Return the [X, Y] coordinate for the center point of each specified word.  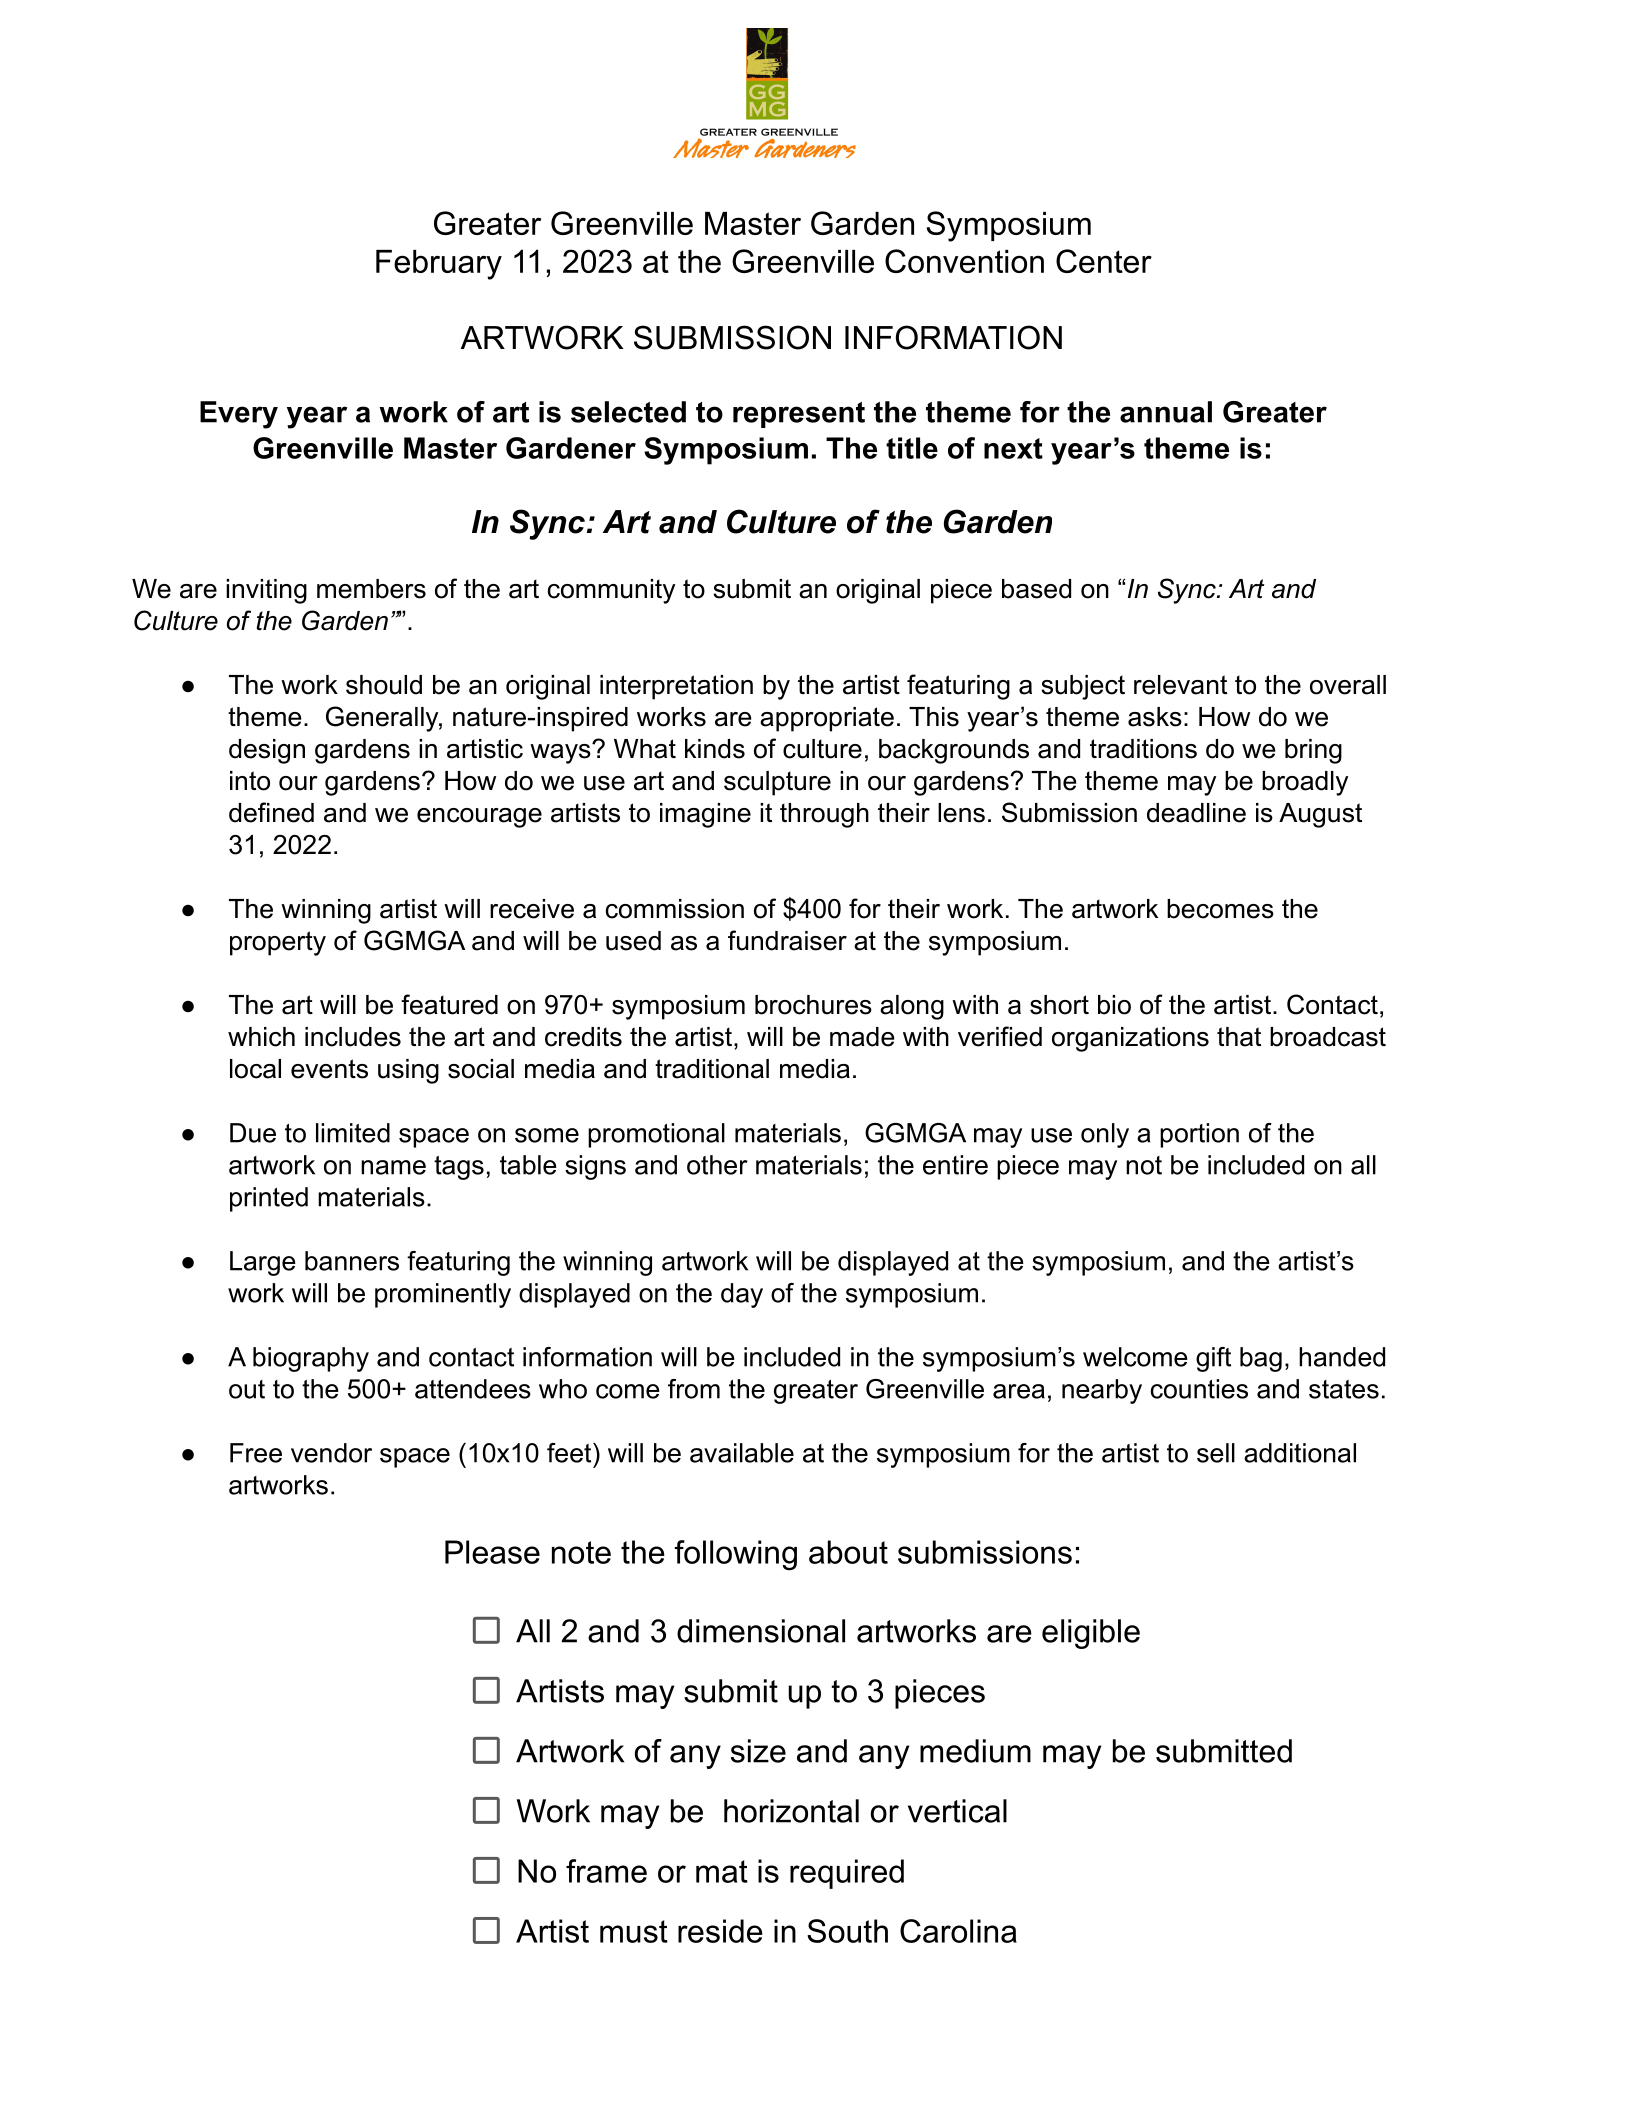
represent [799, 415]
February [439, 265]
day [742, 1295]
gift [1213, 1359]
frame [606, 1871]
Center [1104, 261]
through [824, 815]
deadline [1196, 813]
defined [271, 812]
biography [311, 1359]
